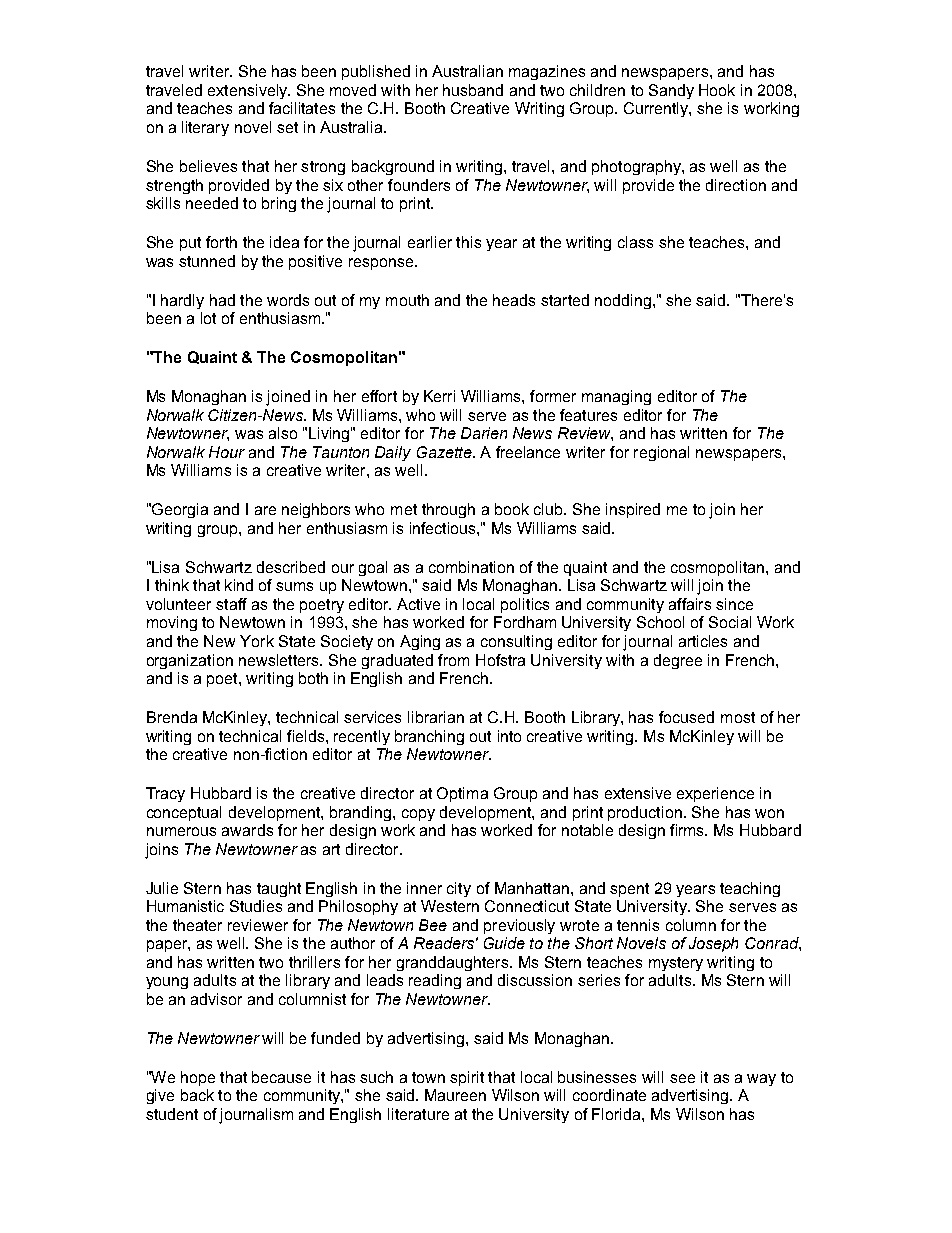 Image resolution: width=952 pixels, height=1233 pixels. What do you see at coordinates (208, 318) in the screenshot?
I see `lot` at bounding box center [208, 318].
